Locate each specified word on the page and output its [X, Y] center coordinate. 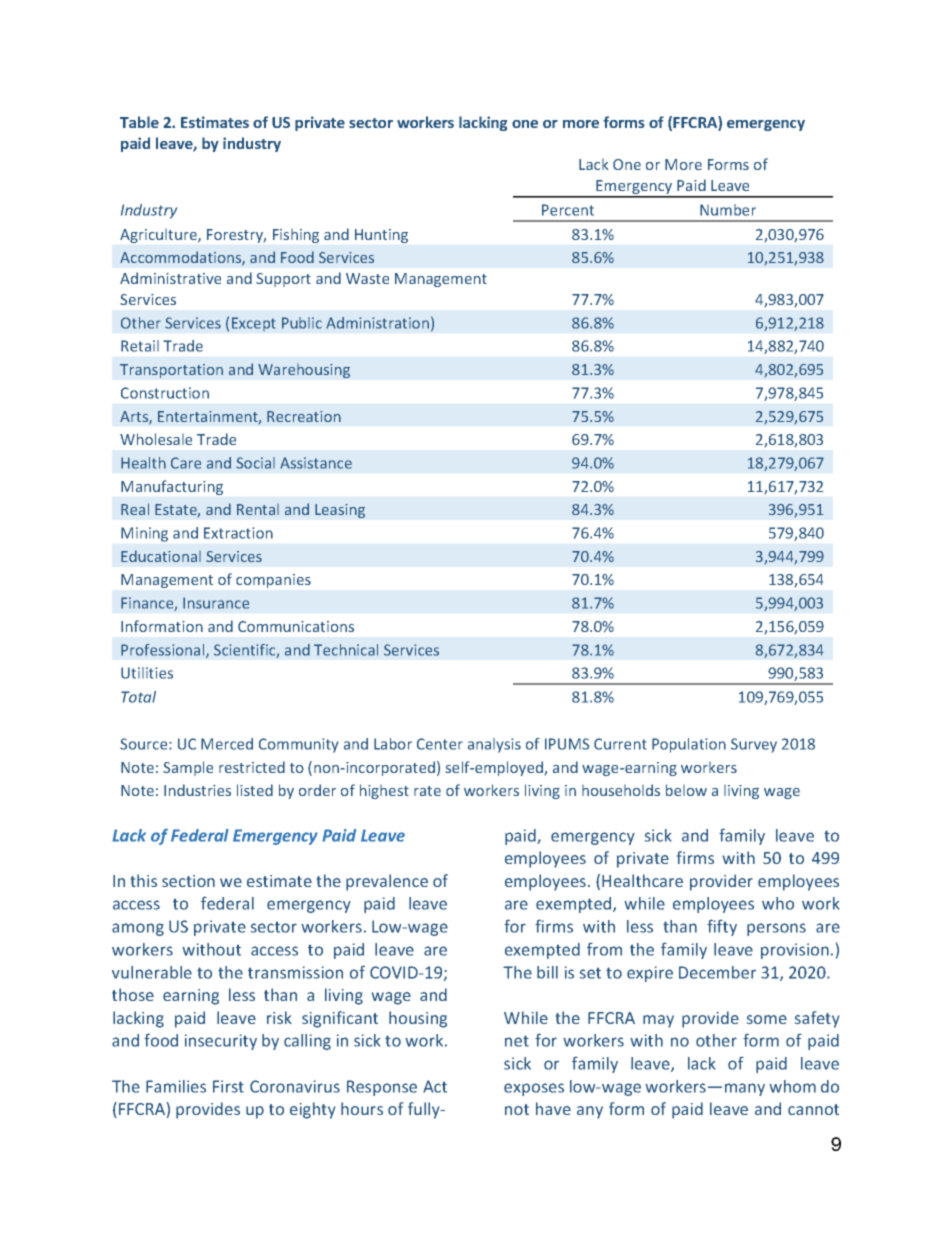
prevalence [387, 882]
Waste [367, 278]
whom [792, 1086]
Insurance [216, 603]
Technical [346, 650]
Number [728, 210]
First [228, 1086]
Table [139, 122]
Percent [568, 210]
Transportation [171, 371]
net [517, 1041]
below [686, 790]
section [188, 881]
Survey [754, 745]
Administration [377, 323]
